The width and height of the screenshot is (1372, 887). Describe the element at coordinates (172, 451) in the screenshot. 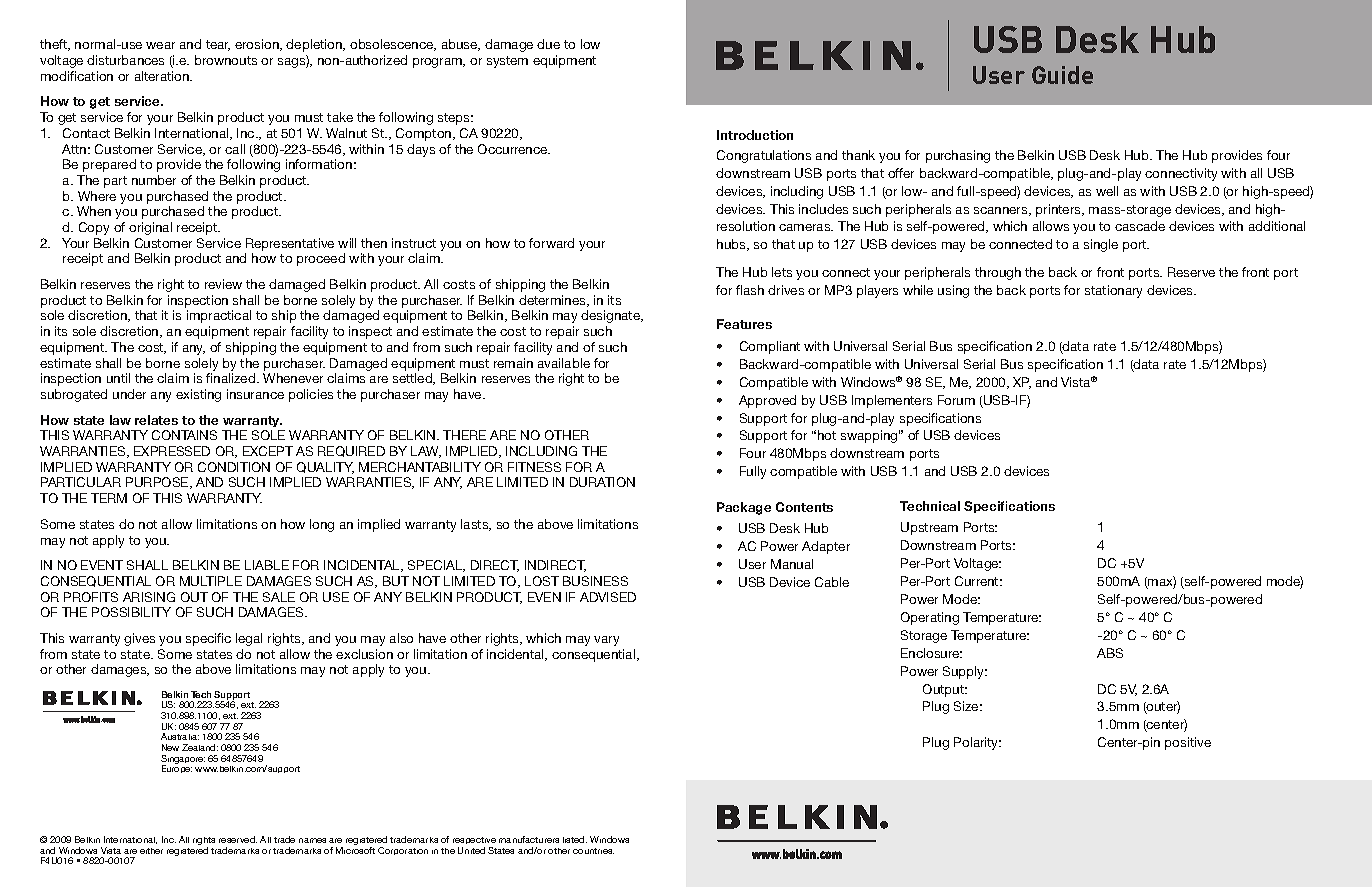

I see `EXPRESSED` at that location.
